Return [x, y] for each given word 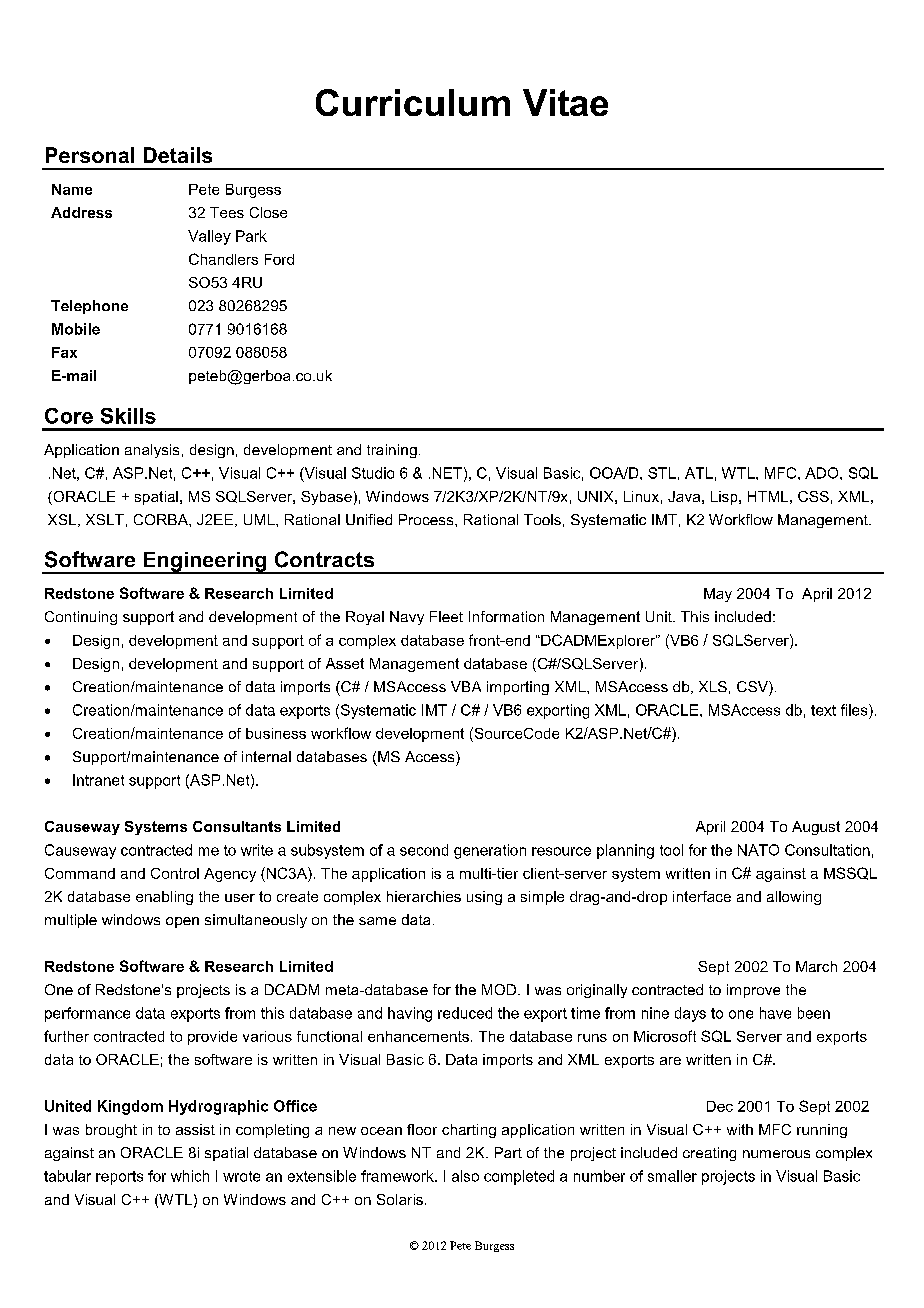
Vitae [565, 102]
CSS [813, 496]
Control [175, 873]
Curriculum [413, 102]
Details [178, 155]
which [190, 1176]
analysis [152, 451]
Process [427, 519]
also [465, 1176]
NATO [758, 850]
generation [490, 851]
